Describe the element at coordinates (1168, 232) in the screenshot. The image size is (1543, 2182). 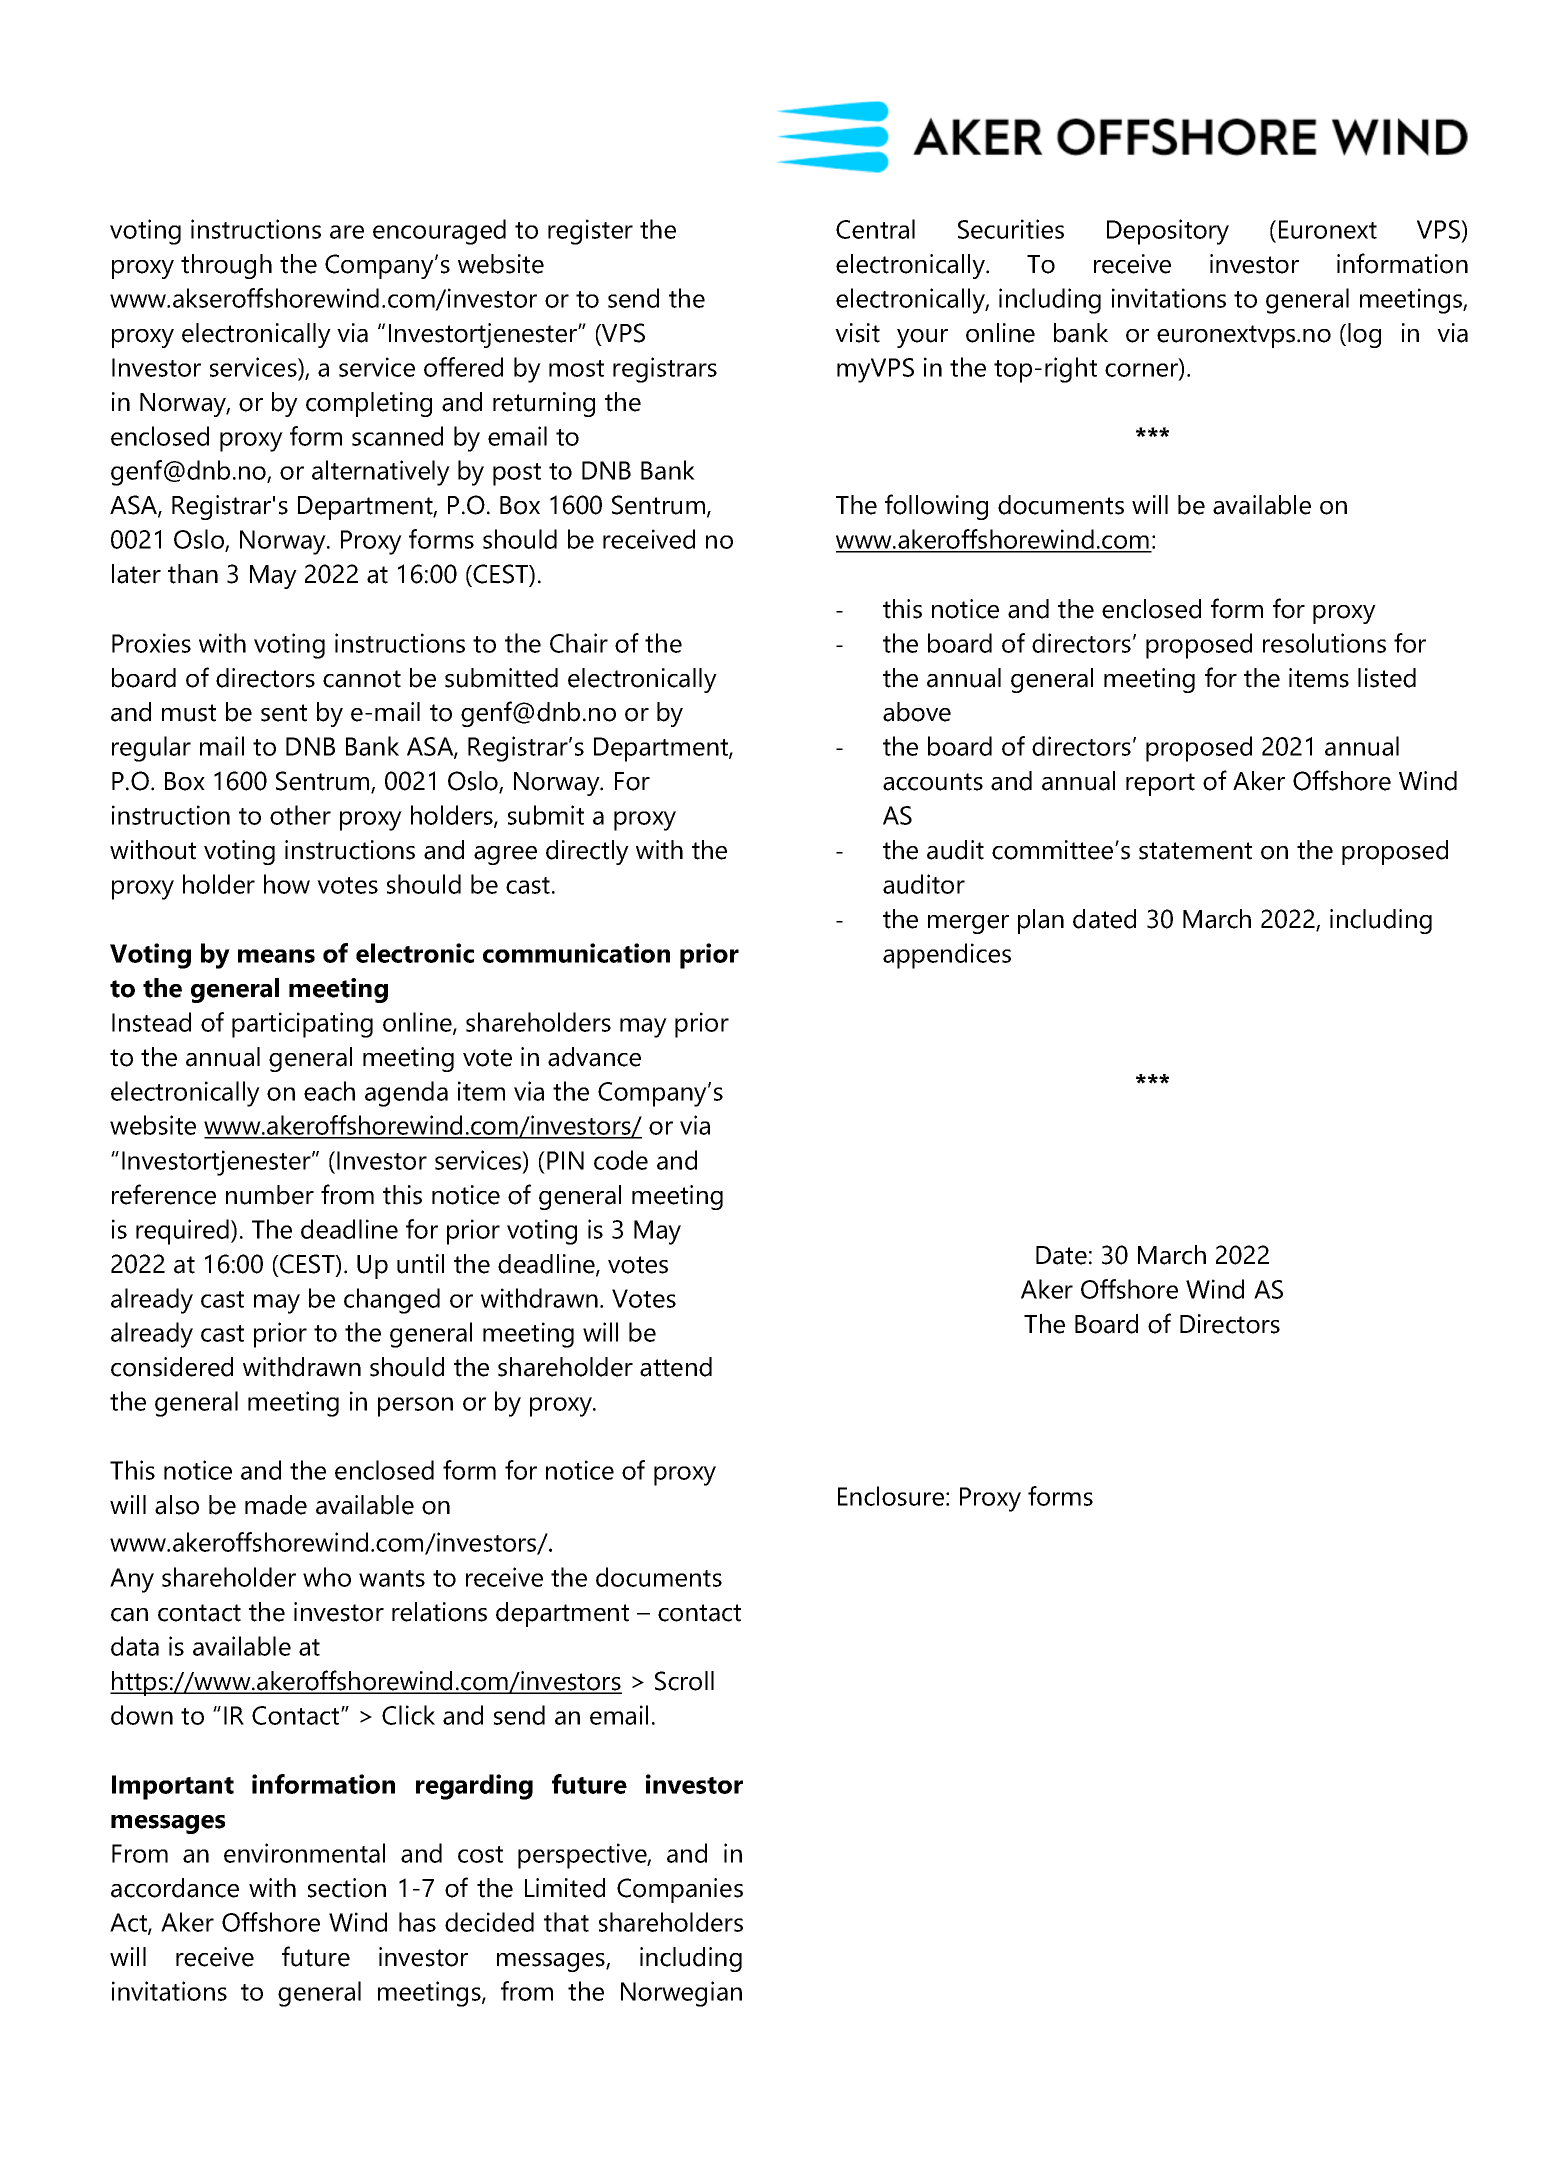
I see `Depository` at that location.
